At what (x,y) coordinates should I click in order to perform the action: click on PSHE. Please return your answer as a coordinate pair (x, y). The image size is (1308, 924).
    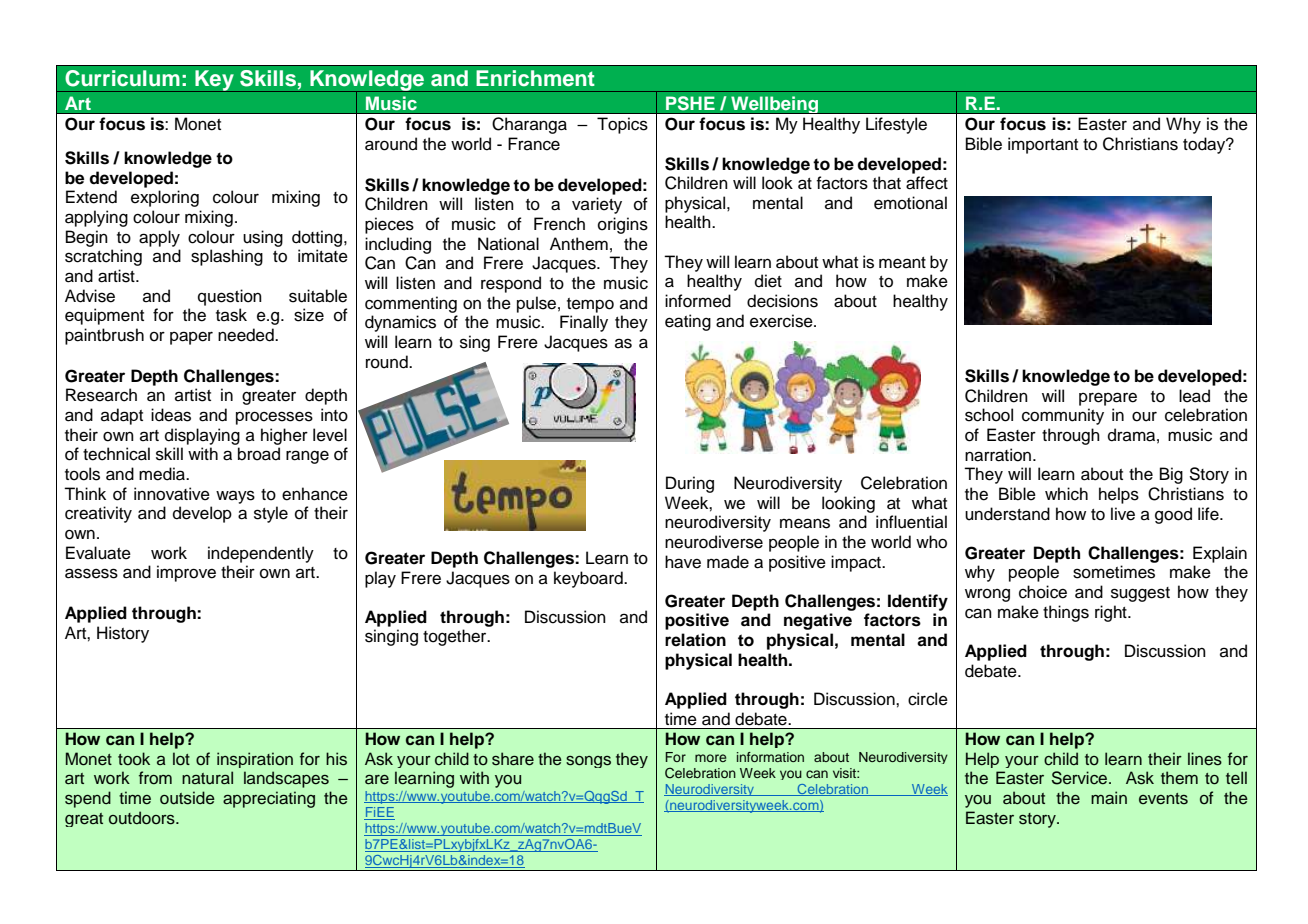
    Looking at the image, I should click on (690, 103).
